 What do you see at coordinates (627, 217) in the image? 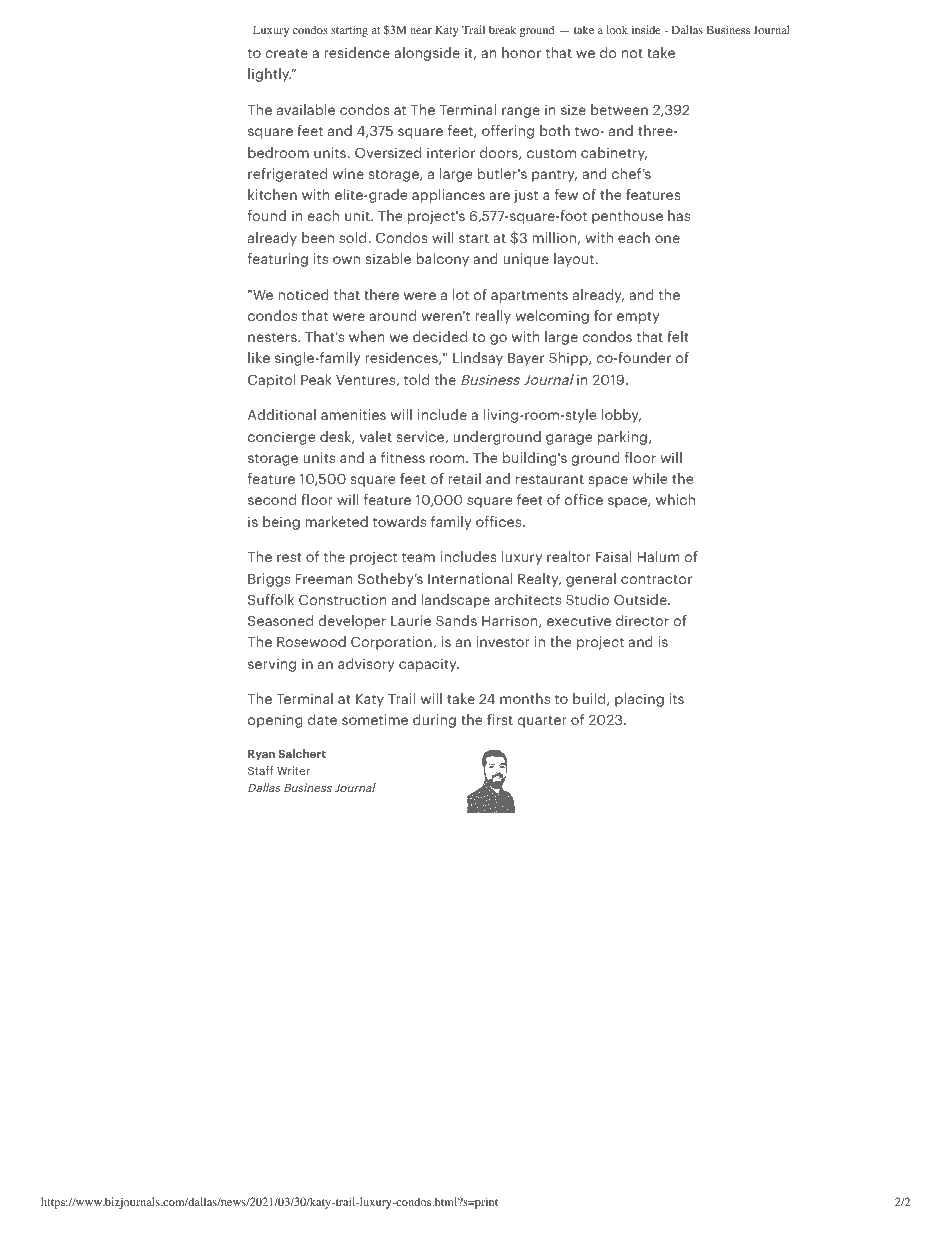
I see `penthouse` at bounding box center [627, 217].
